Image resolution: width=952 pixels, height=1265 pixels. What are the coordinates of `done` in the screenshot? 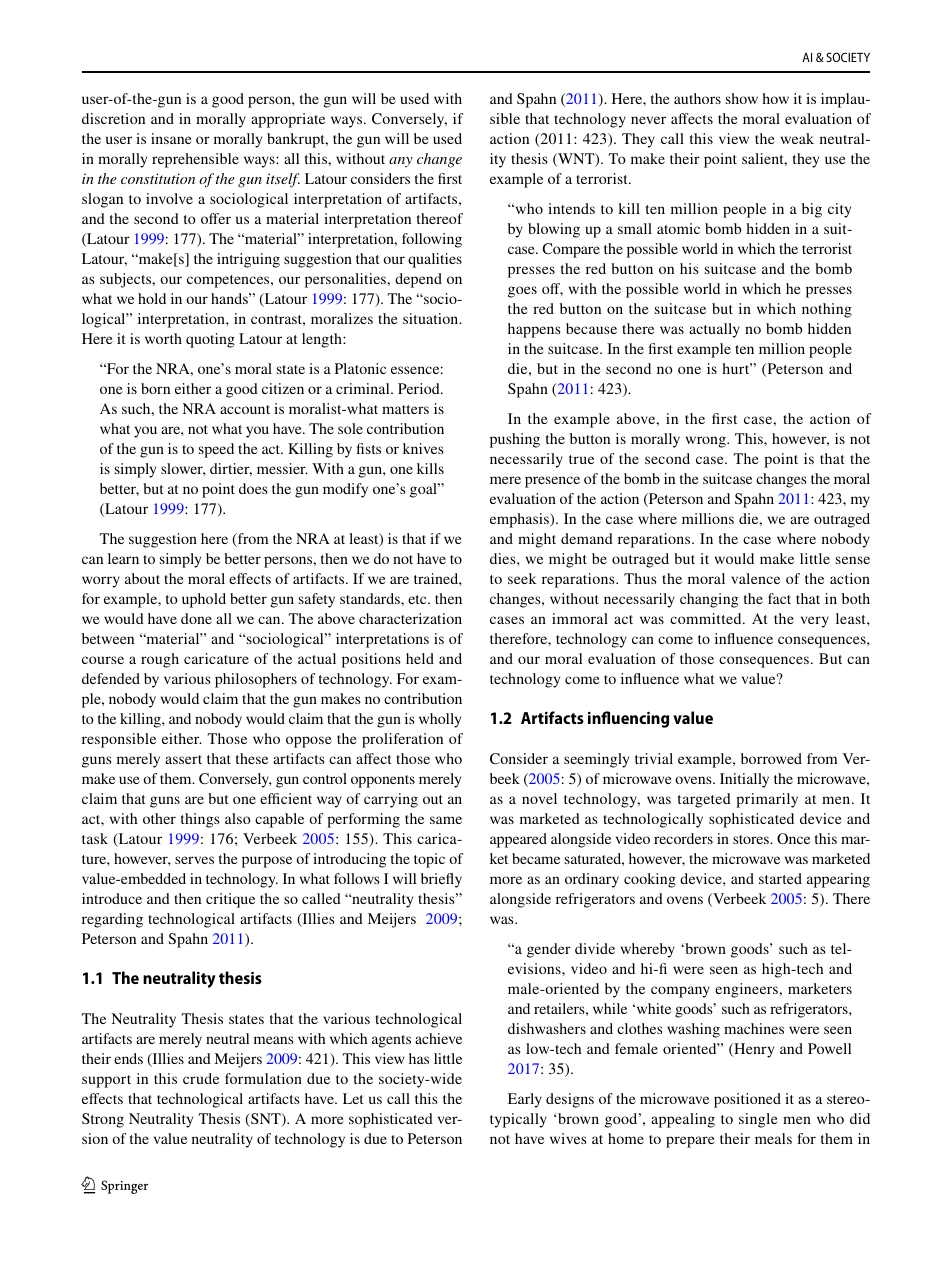 It's located at (196, 618).
